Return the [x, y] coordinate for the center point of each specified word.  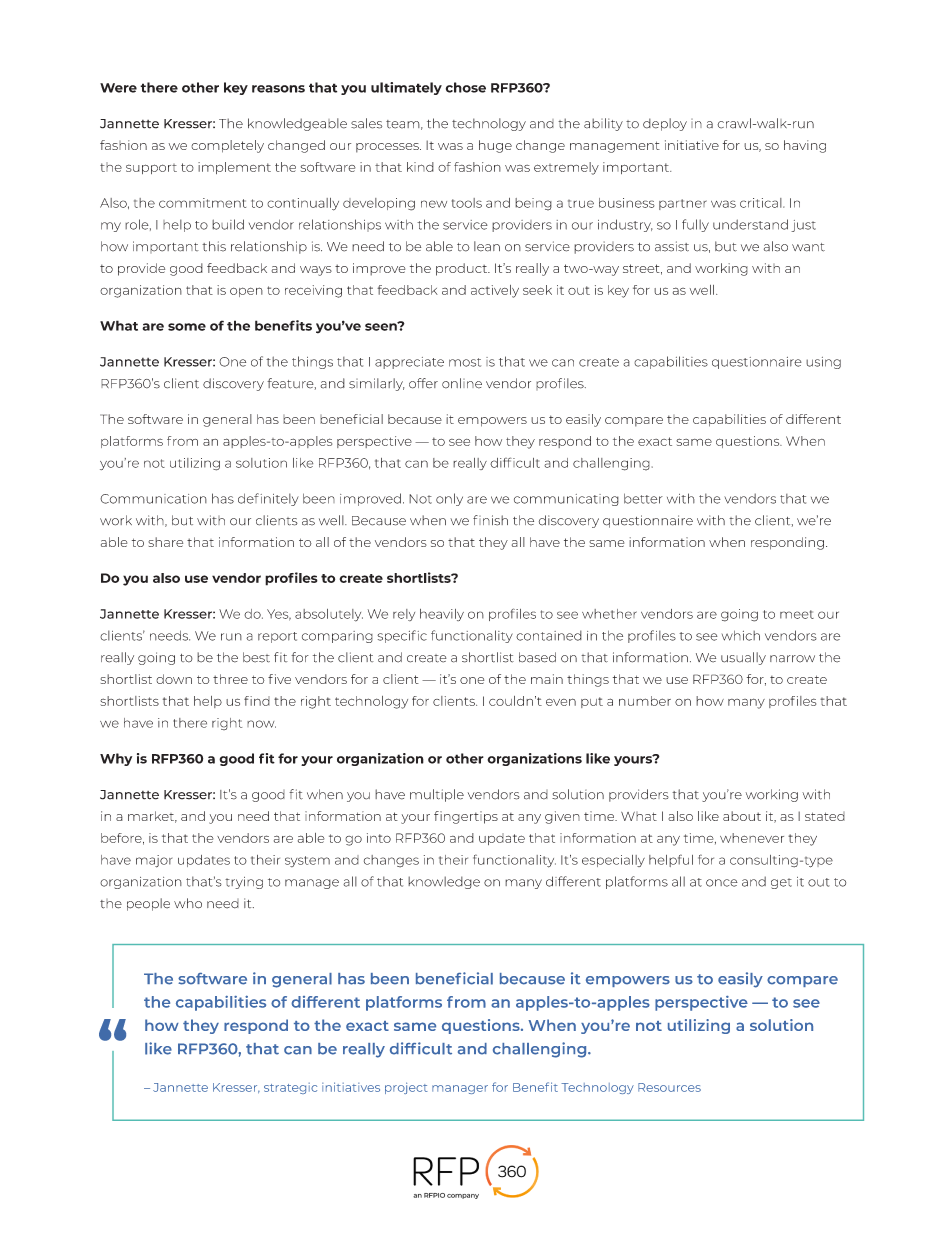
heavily [442, 615]
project [406, 1088]
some [187, 327]
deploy [665, 124]
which [741, 635]
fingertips [466, 817]
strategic [290, 1088]
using [823, 363]
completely [227, 146]
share [165, 542]
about [742, 816]
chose [466, 87]
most [465, 362]
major [154, 861]
